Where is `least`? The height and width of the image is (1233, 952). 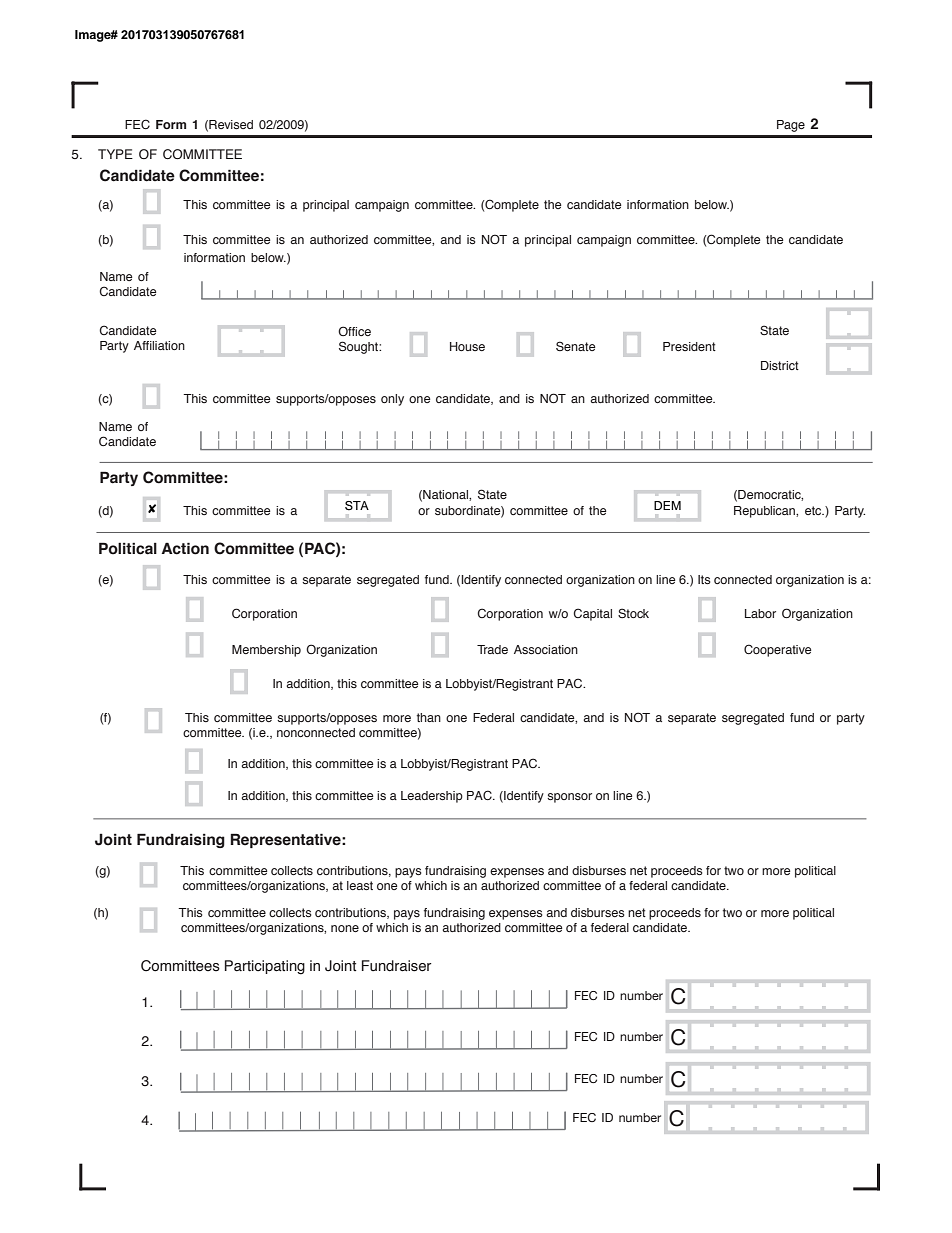 least is located at coordinates (360, 885).
